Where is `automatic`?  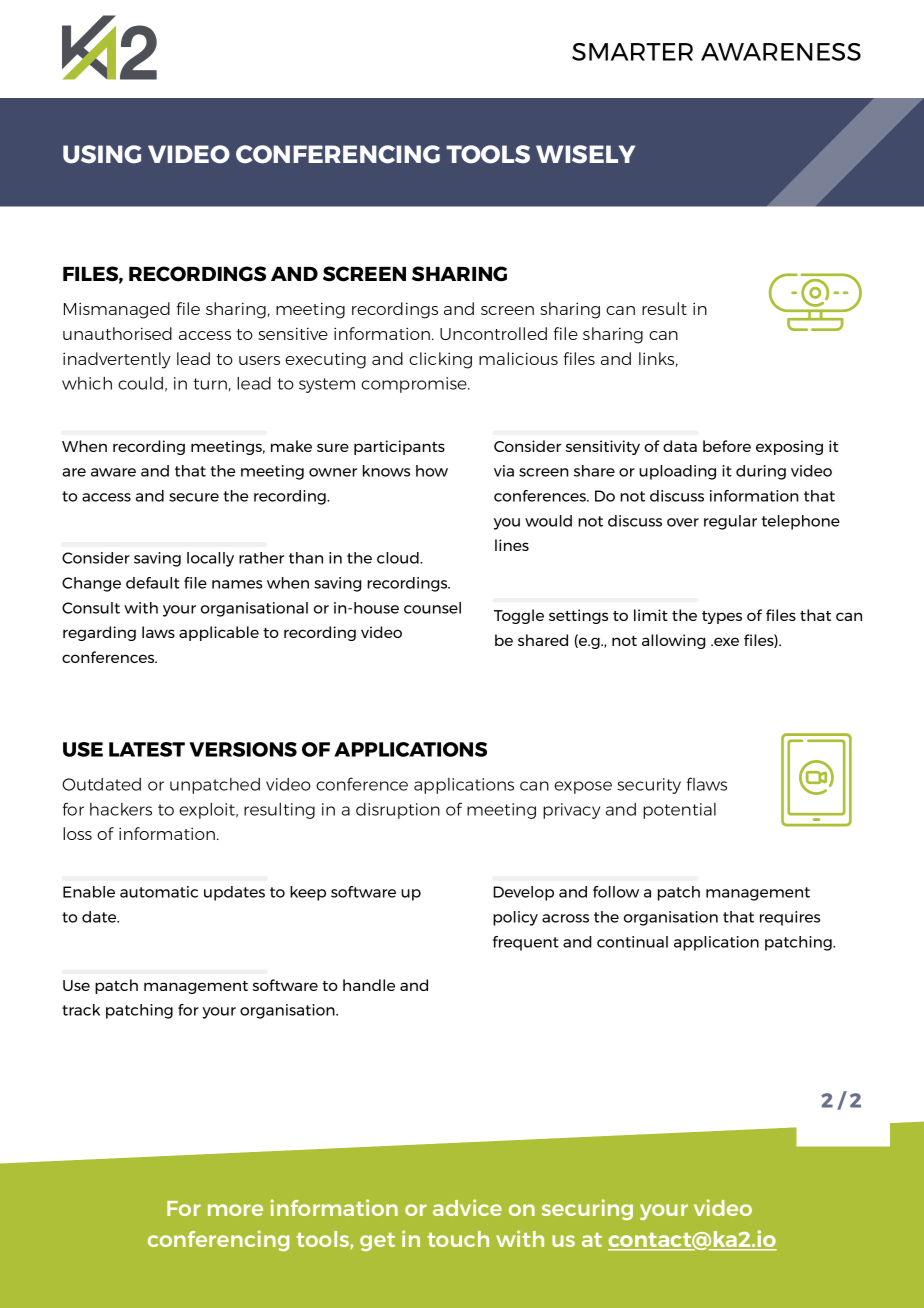 automatic is located at coordinates (159, 892).
